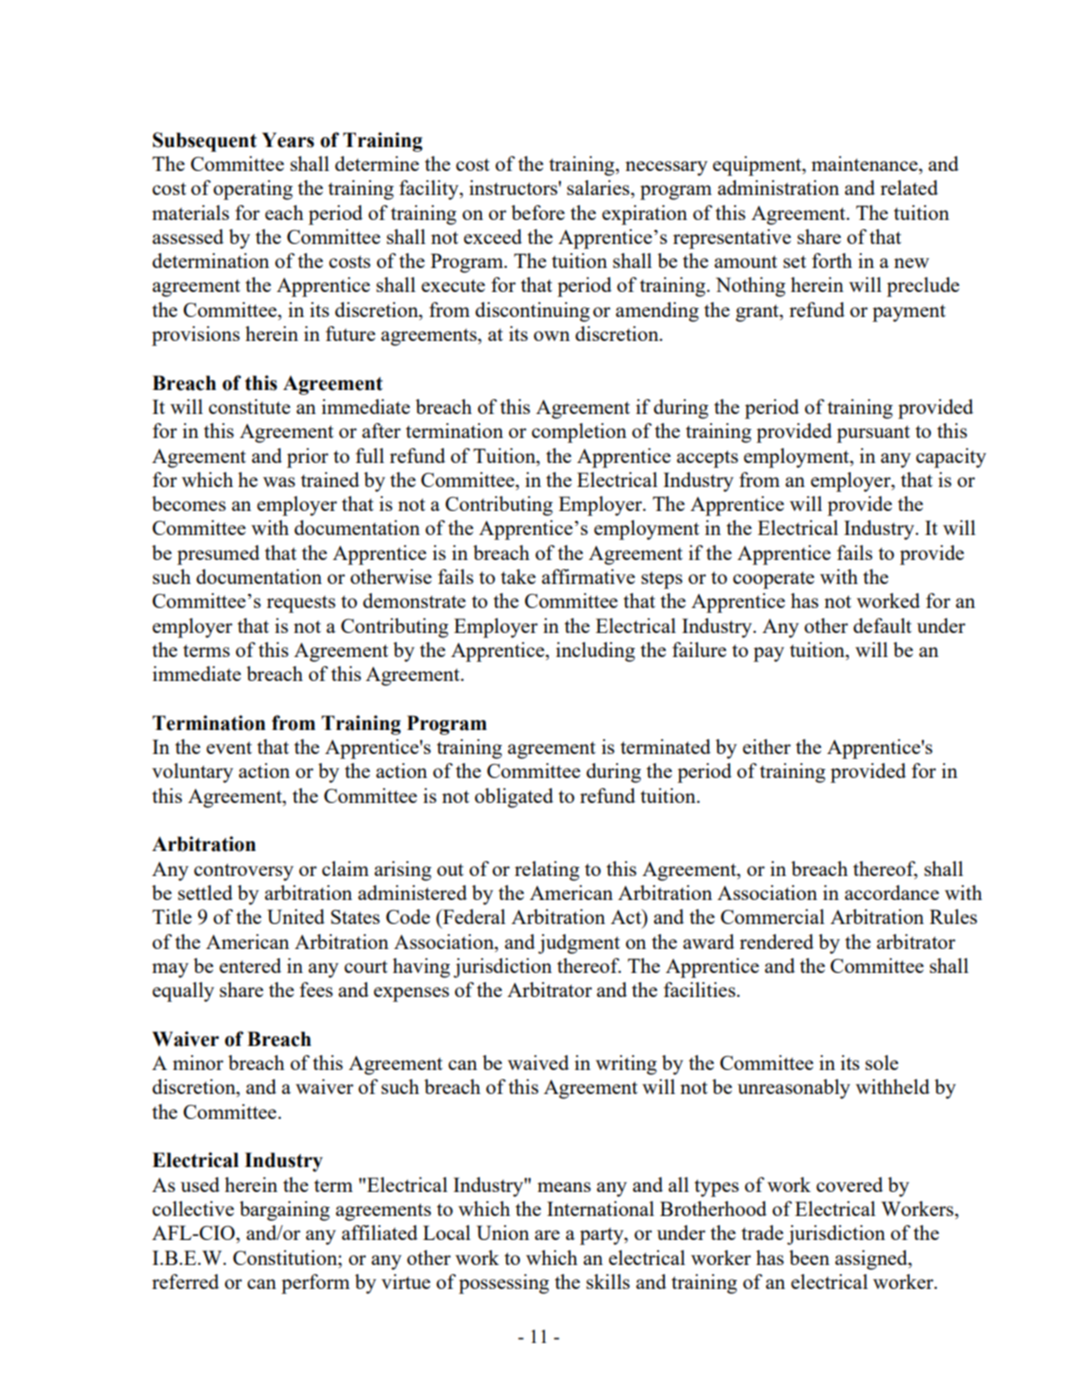  I want to click on been, so click(809, 1257).
